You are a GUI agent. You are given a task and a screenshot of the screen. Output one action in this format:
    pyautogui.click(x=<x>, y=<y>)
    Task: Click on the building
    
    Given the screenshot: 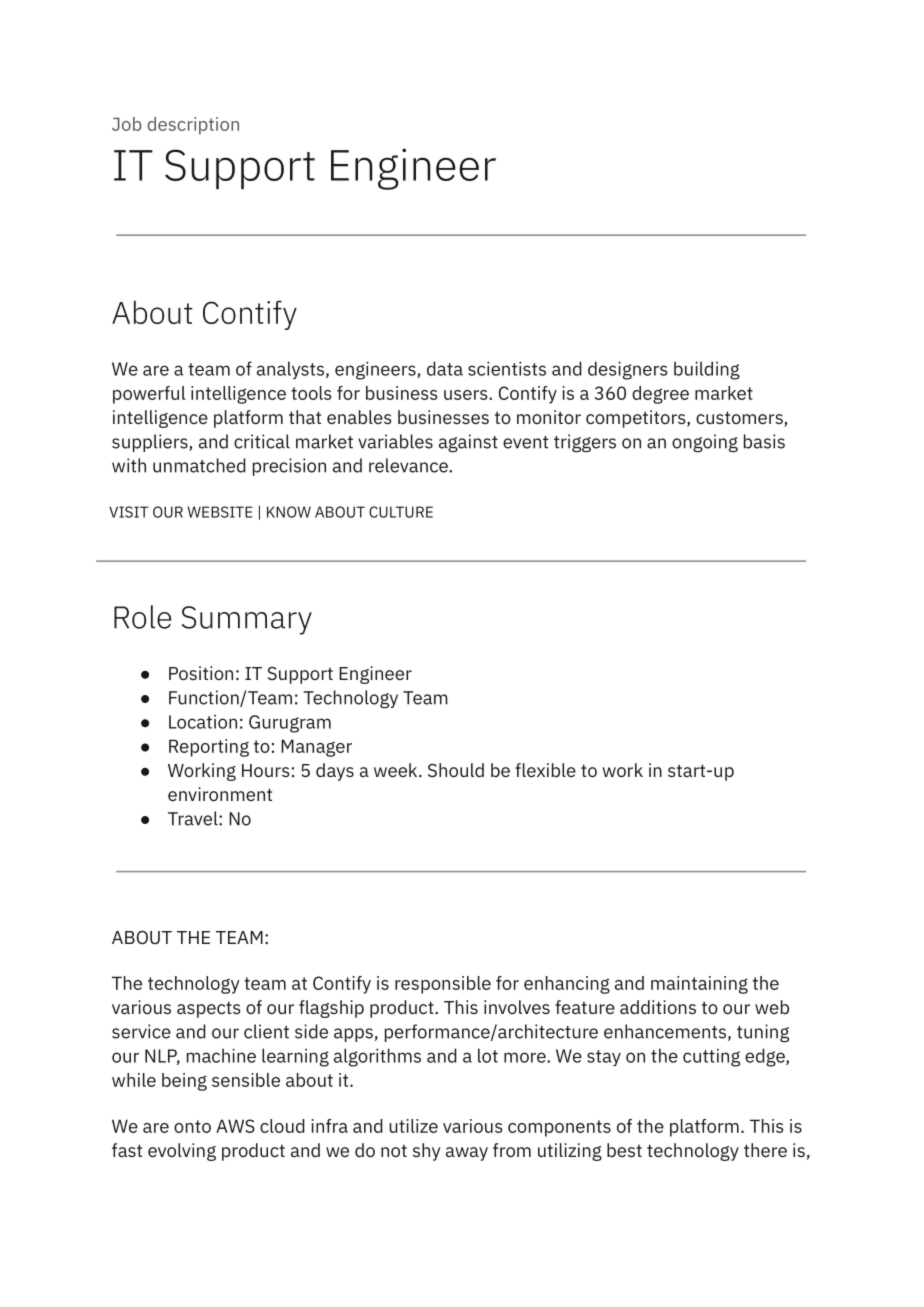 What is the action you would take?
    pyautogui.click(x=707, y=370)
